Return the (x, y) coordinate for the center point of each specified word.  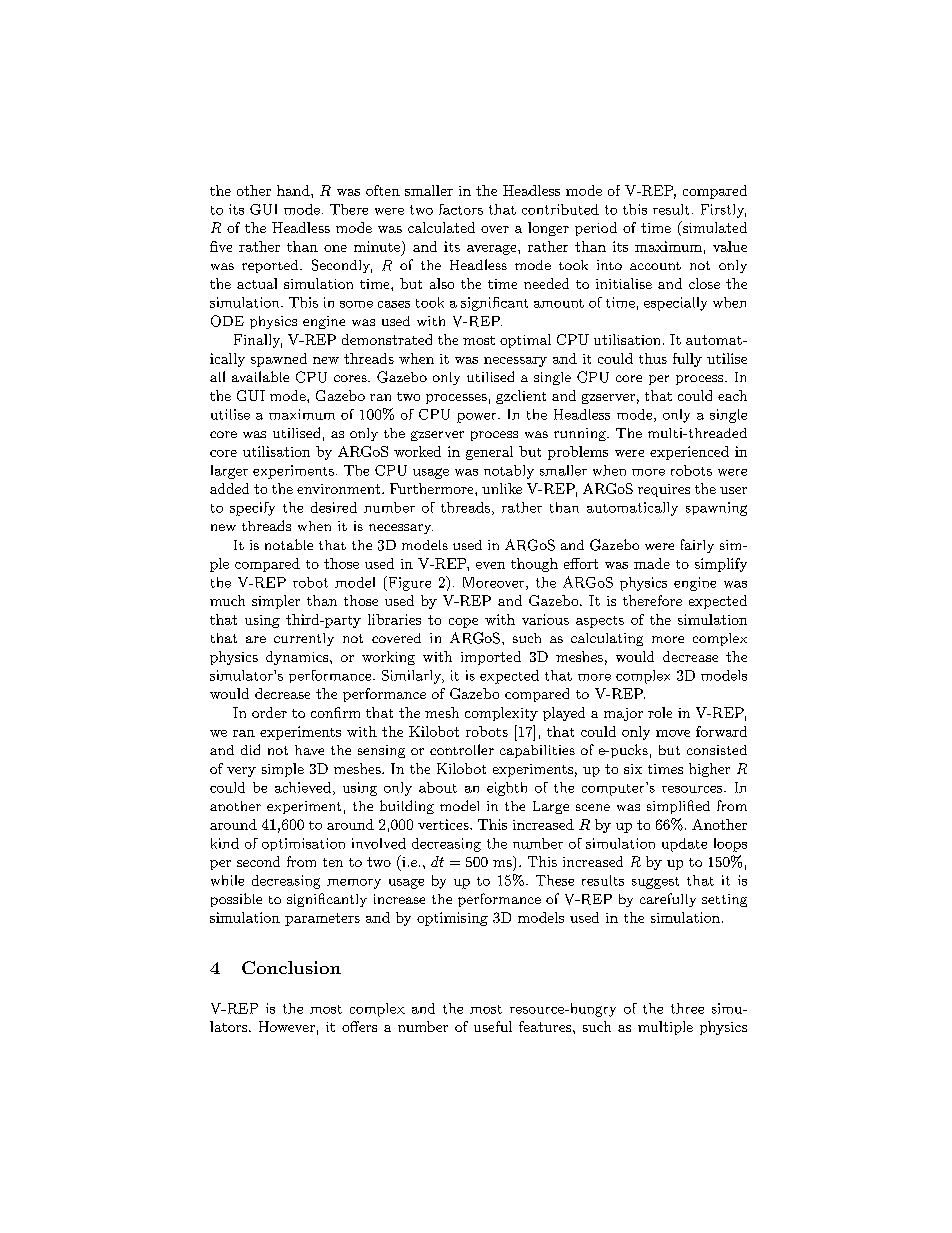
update (684, 845)
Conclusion (291, 967)
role (660, 712)
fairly (697, 546)
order (269, 712)
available (260, 376)
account (655, 266)
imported (491, 658)
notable (289, 544)
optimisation (303, 844)
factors (461, 209)
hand (294, 190)
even (490, 565)
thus (653, 358)
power (478, 418)
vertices (444, 824)
